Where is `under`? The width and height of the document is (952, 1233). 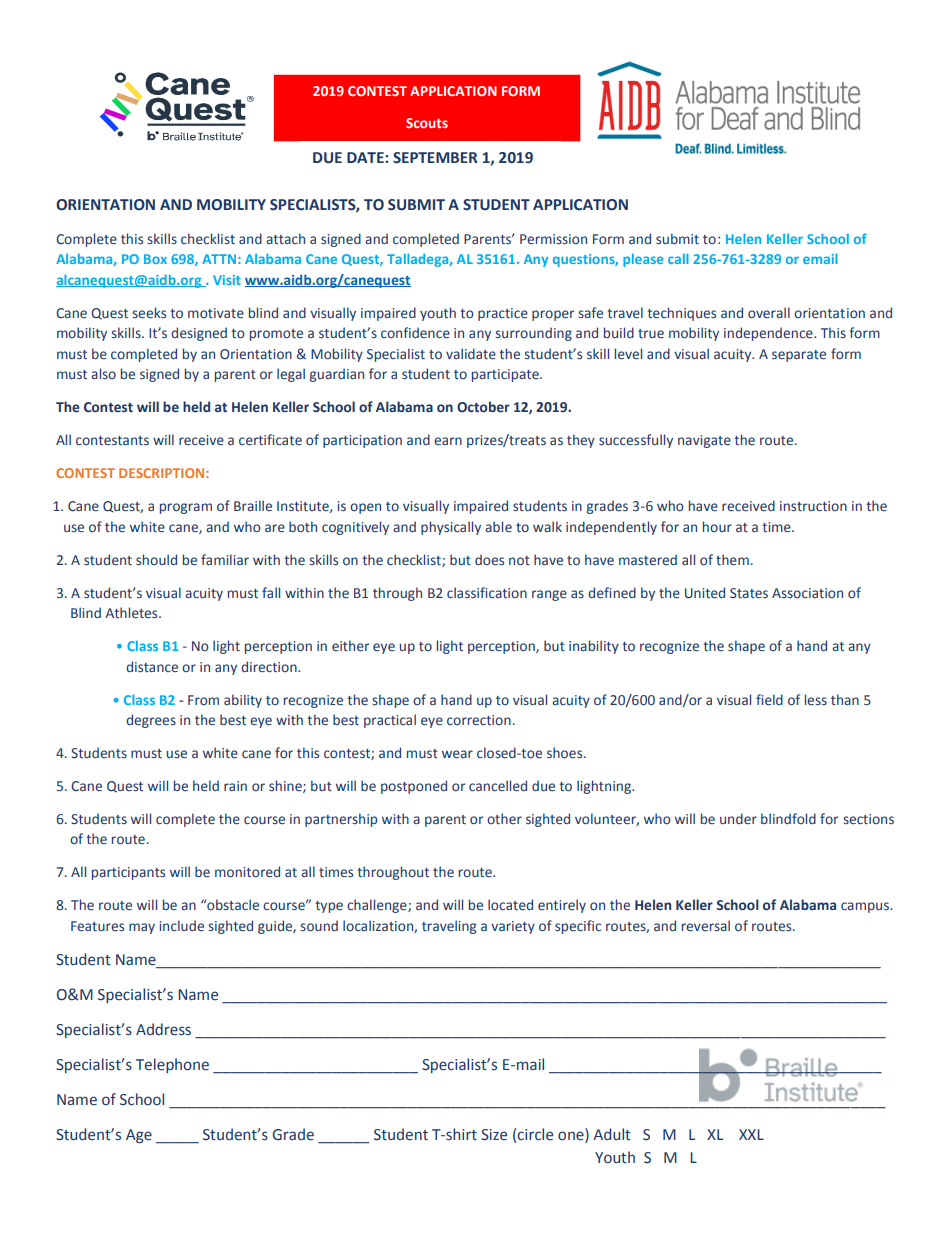 under is located at coordinates (738, 818).
